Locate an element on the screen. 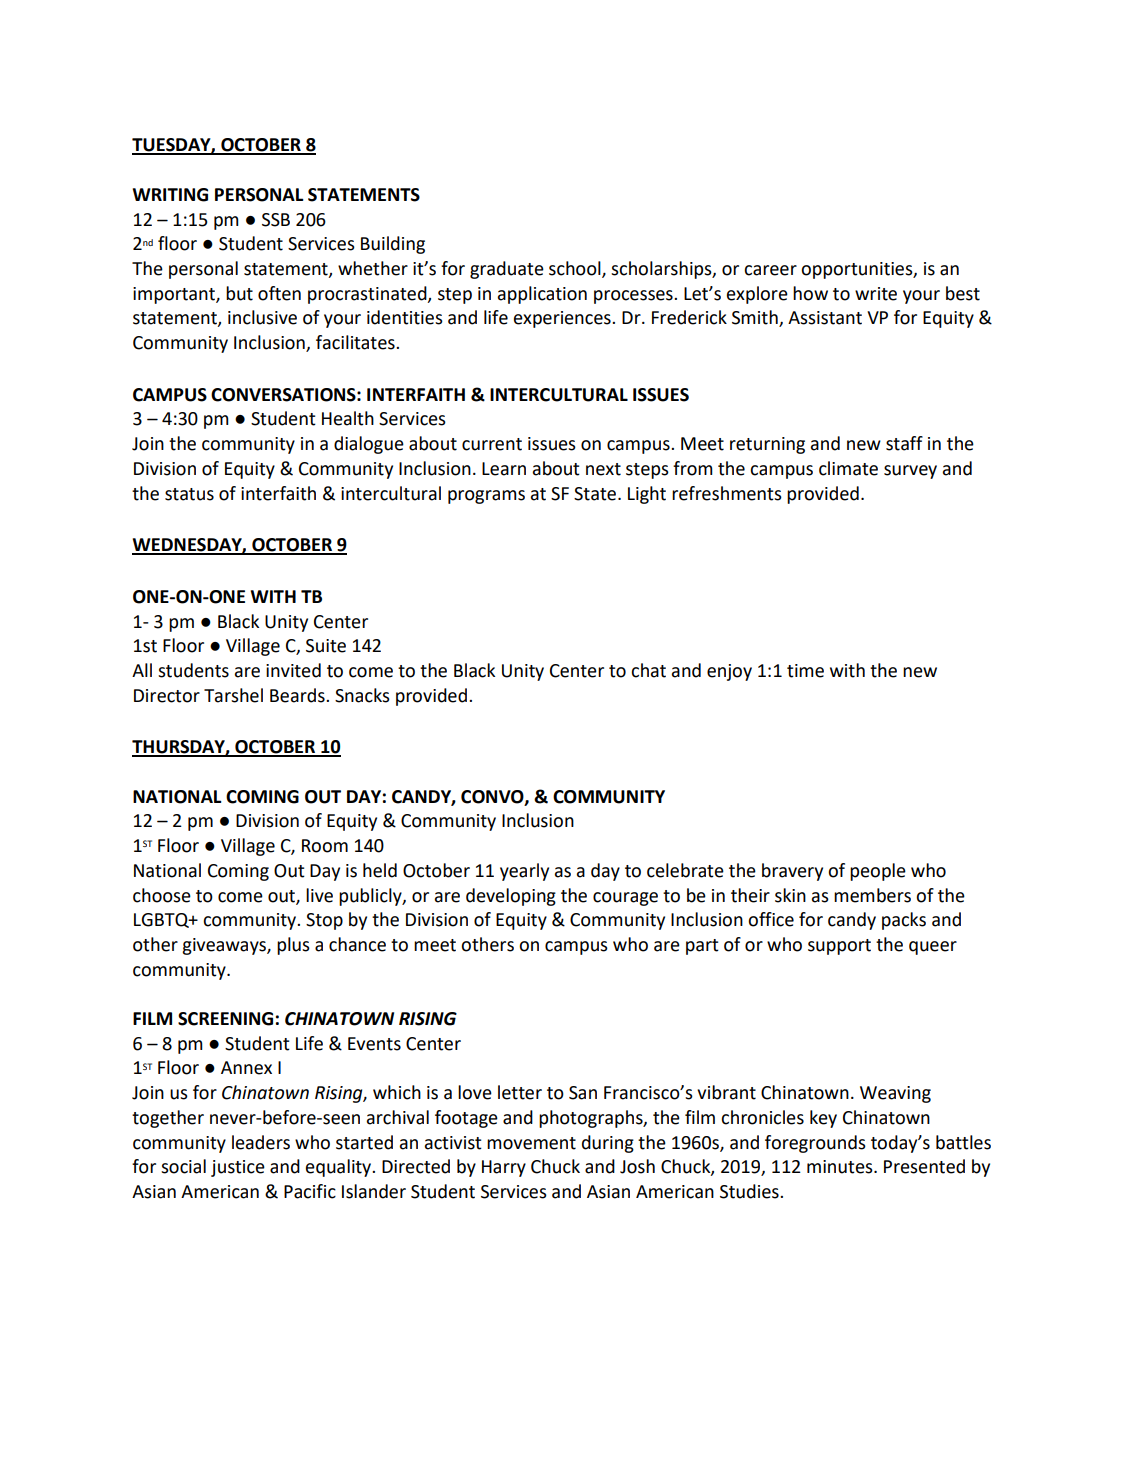  time is located at coordinates (805, 671).
